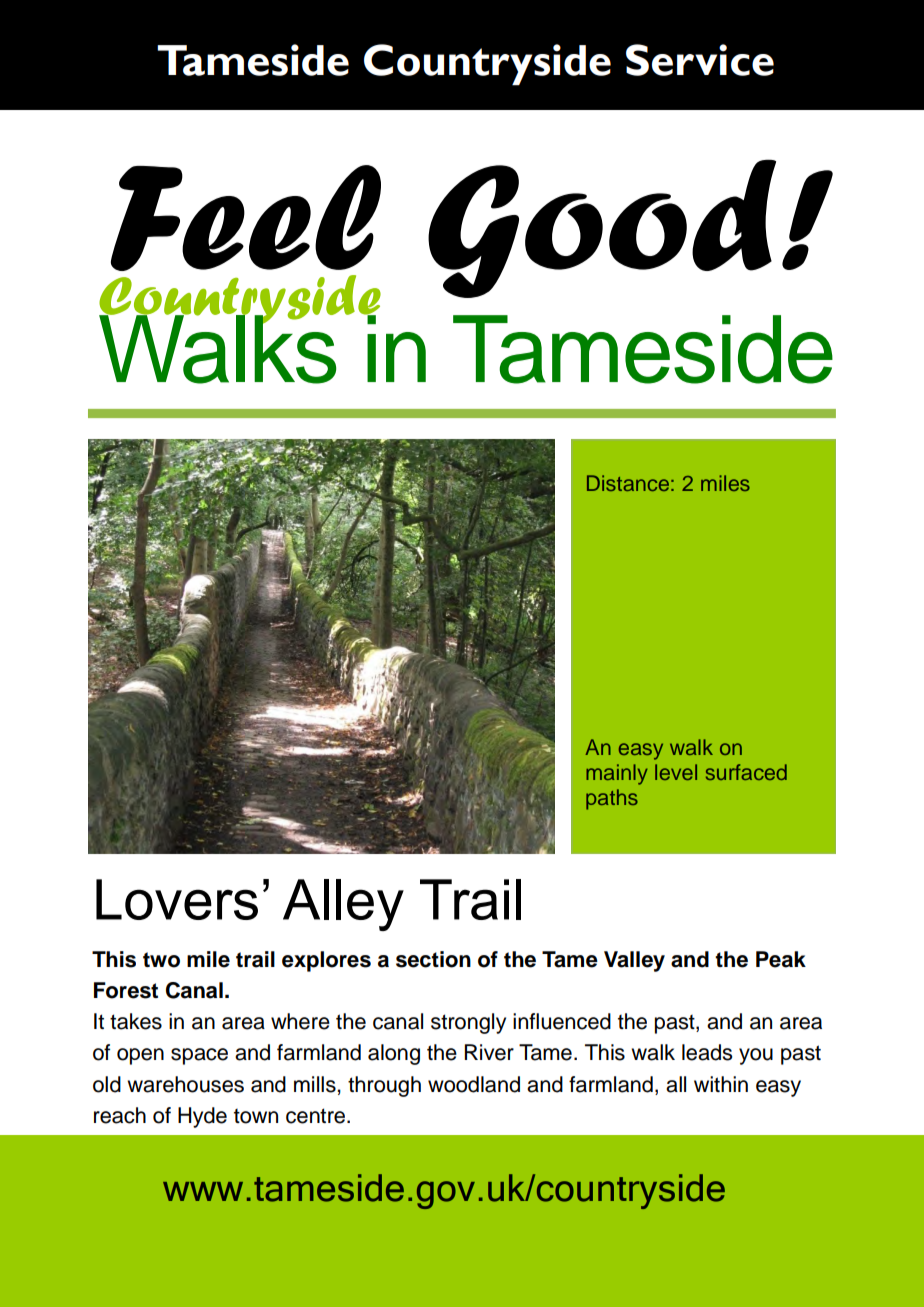  What do you see at coordinates (177, 899) in the screenshot?
I see `Lovers` at bounding box center [177, 899].
